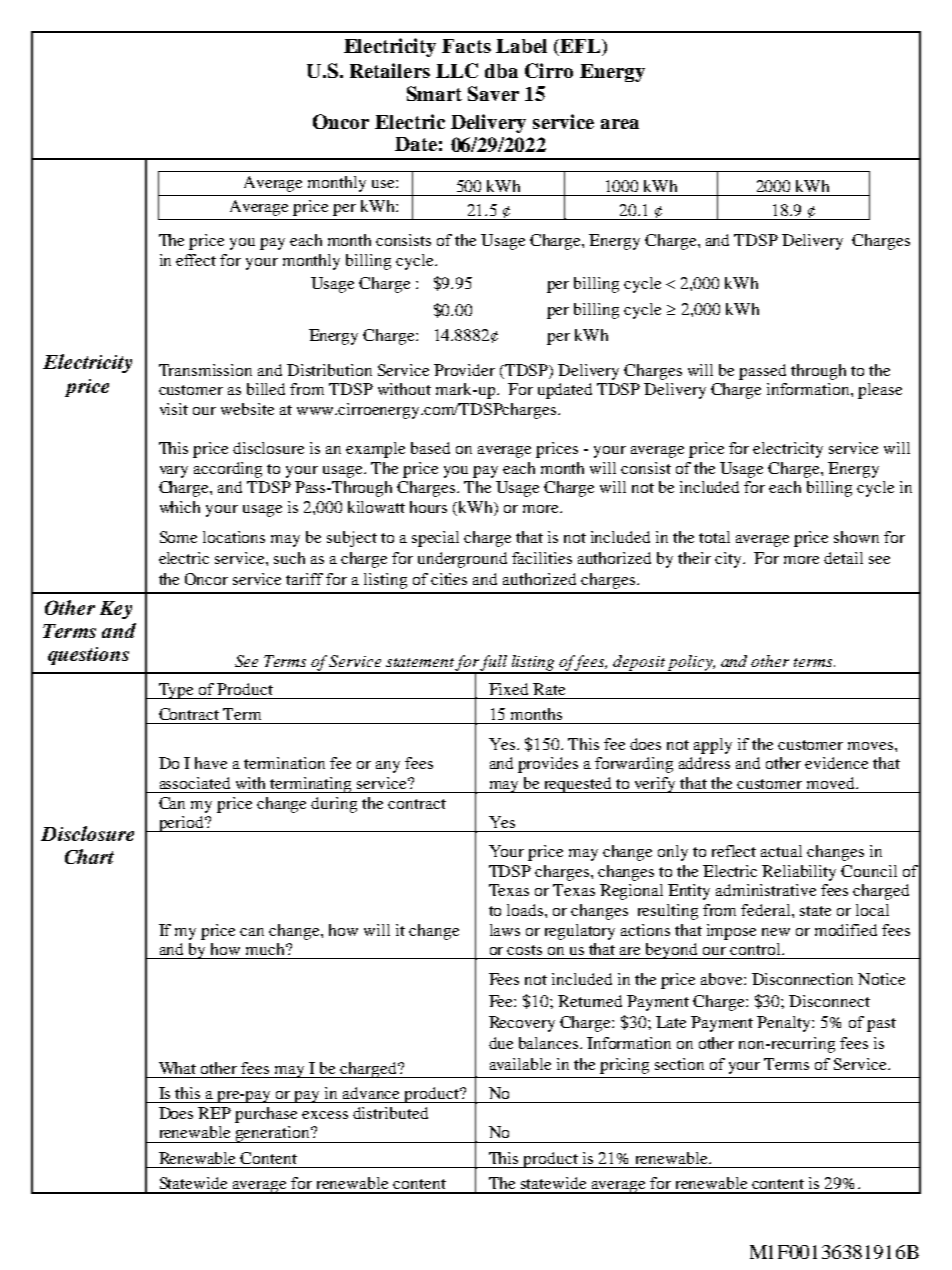 The image size is (952, 1270). I want to click on visit, so click(174, 409).
